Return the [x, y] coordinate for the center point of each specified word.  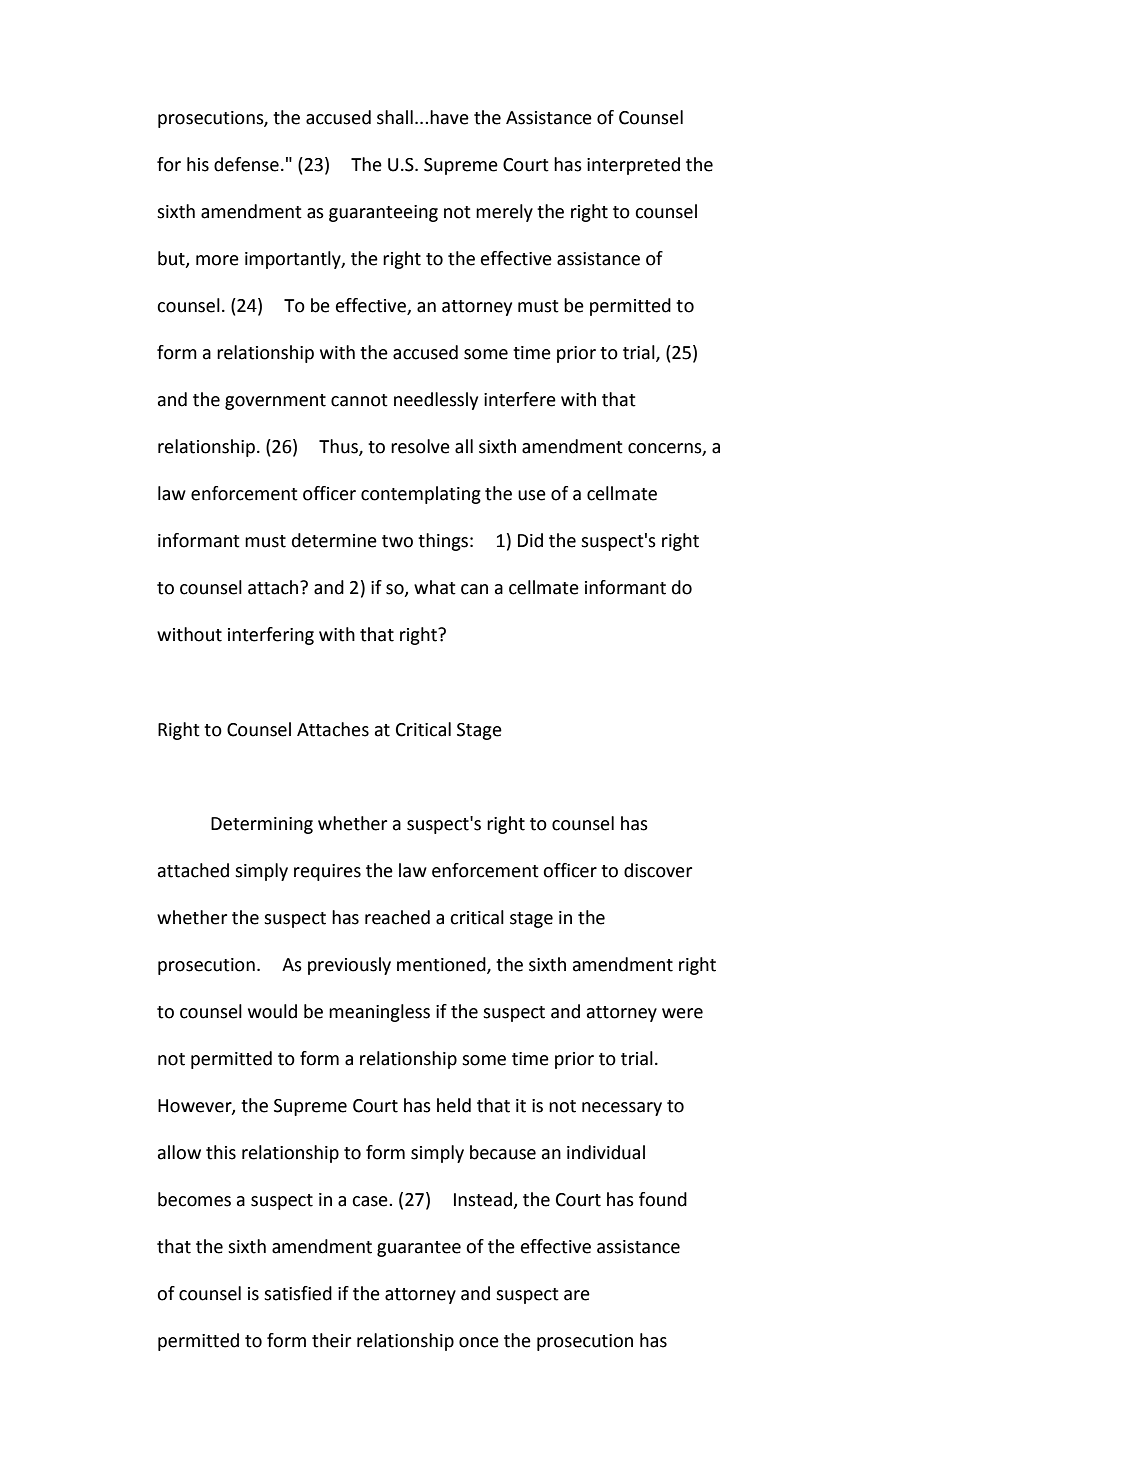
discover [658, 870]
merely [504, 213]
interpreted [633, 166]
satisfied [298, 1293]
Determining [262, 825]
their [331, 1340]
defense [246, 164]
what [435, 587]
